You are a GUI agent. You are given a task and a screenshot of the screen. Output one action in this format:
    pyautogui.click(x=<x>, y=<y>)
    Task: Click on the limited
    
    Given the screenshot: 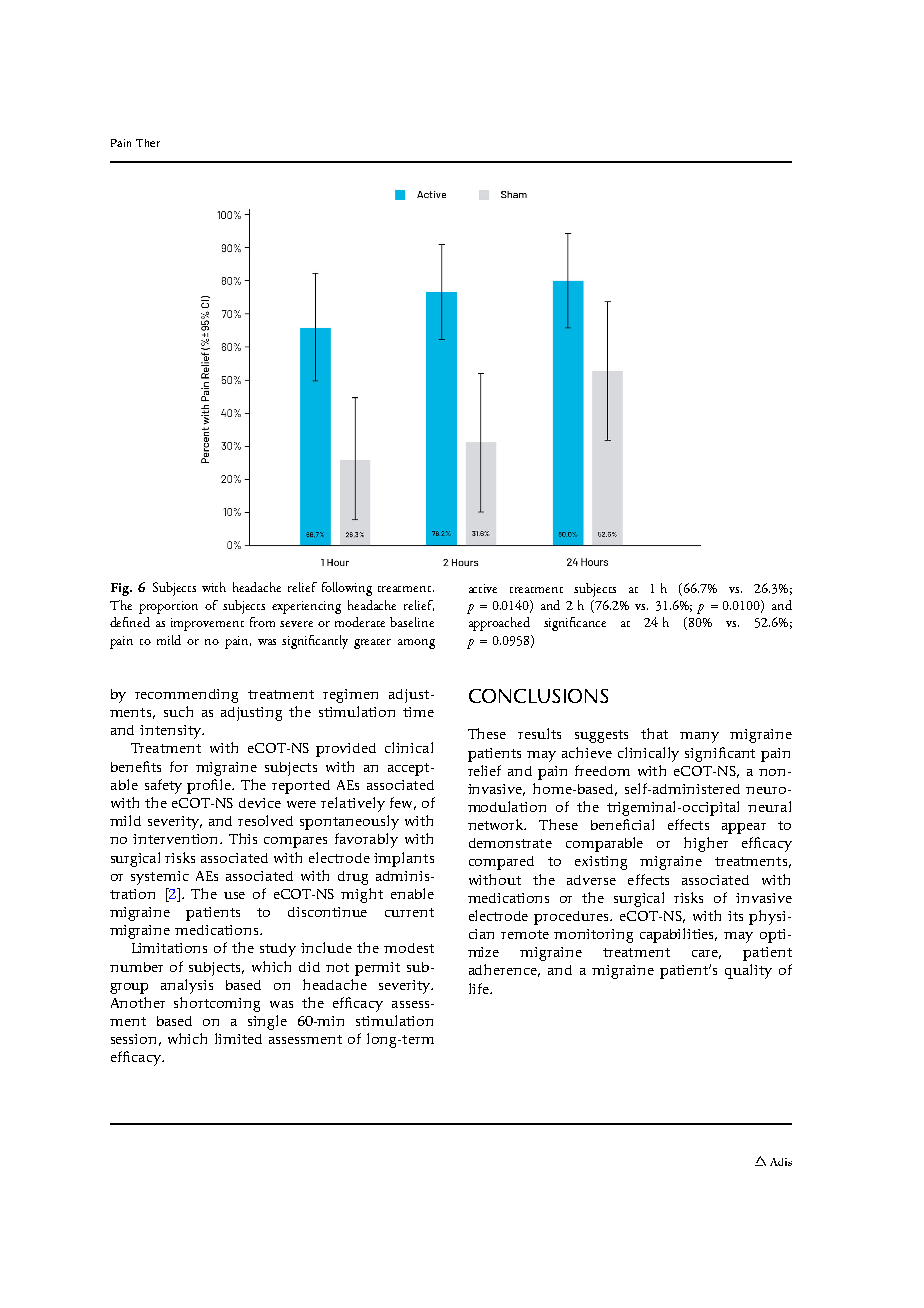 What is the action you would take?
    pyautogui.click(x=238, y=1038)
